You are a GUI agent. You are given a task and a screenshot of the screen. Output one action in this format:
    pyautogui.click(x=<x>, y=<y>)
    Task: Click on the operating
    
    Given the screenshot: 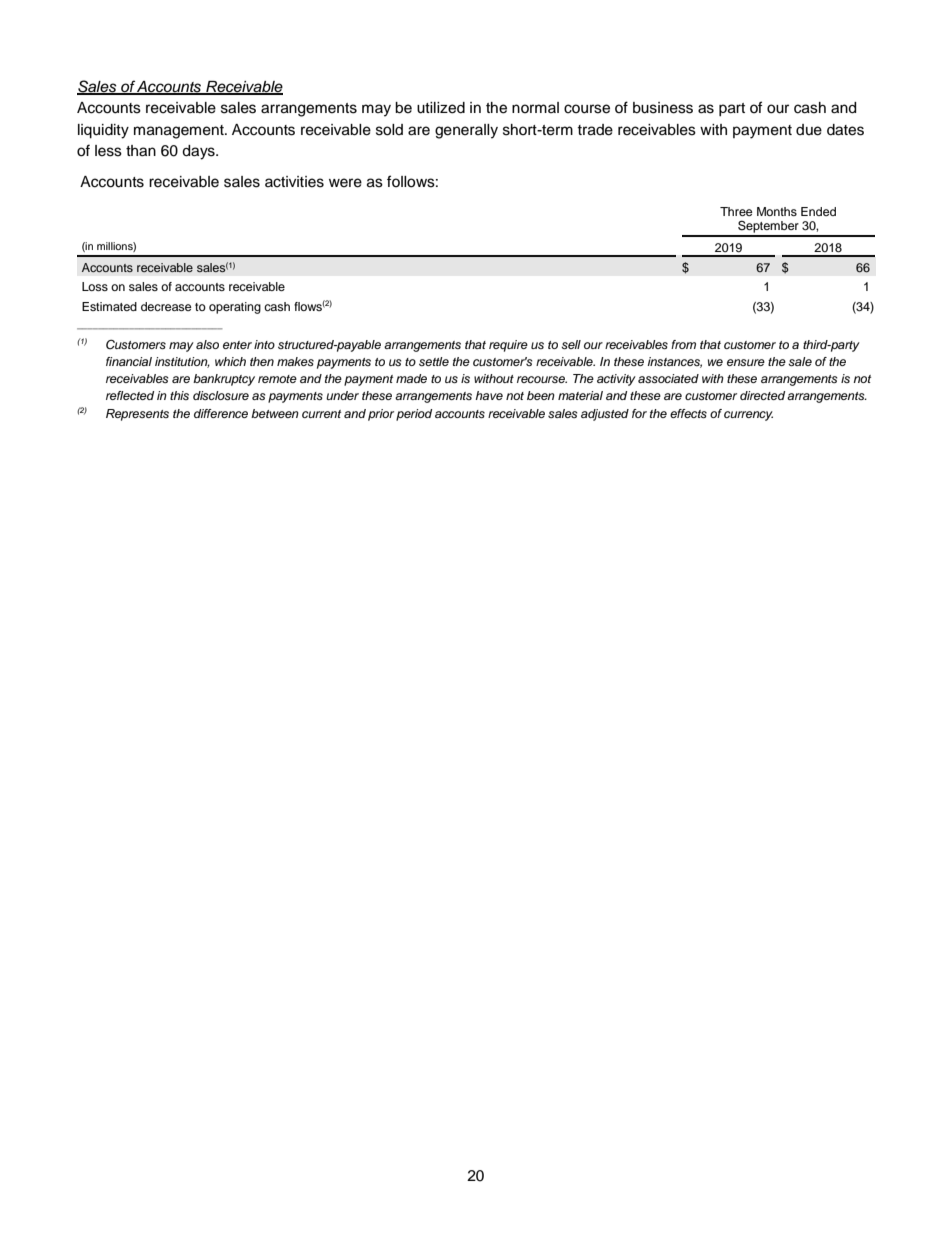 What is the action you would take?
    pyautogui.click(x=235, y=308)
